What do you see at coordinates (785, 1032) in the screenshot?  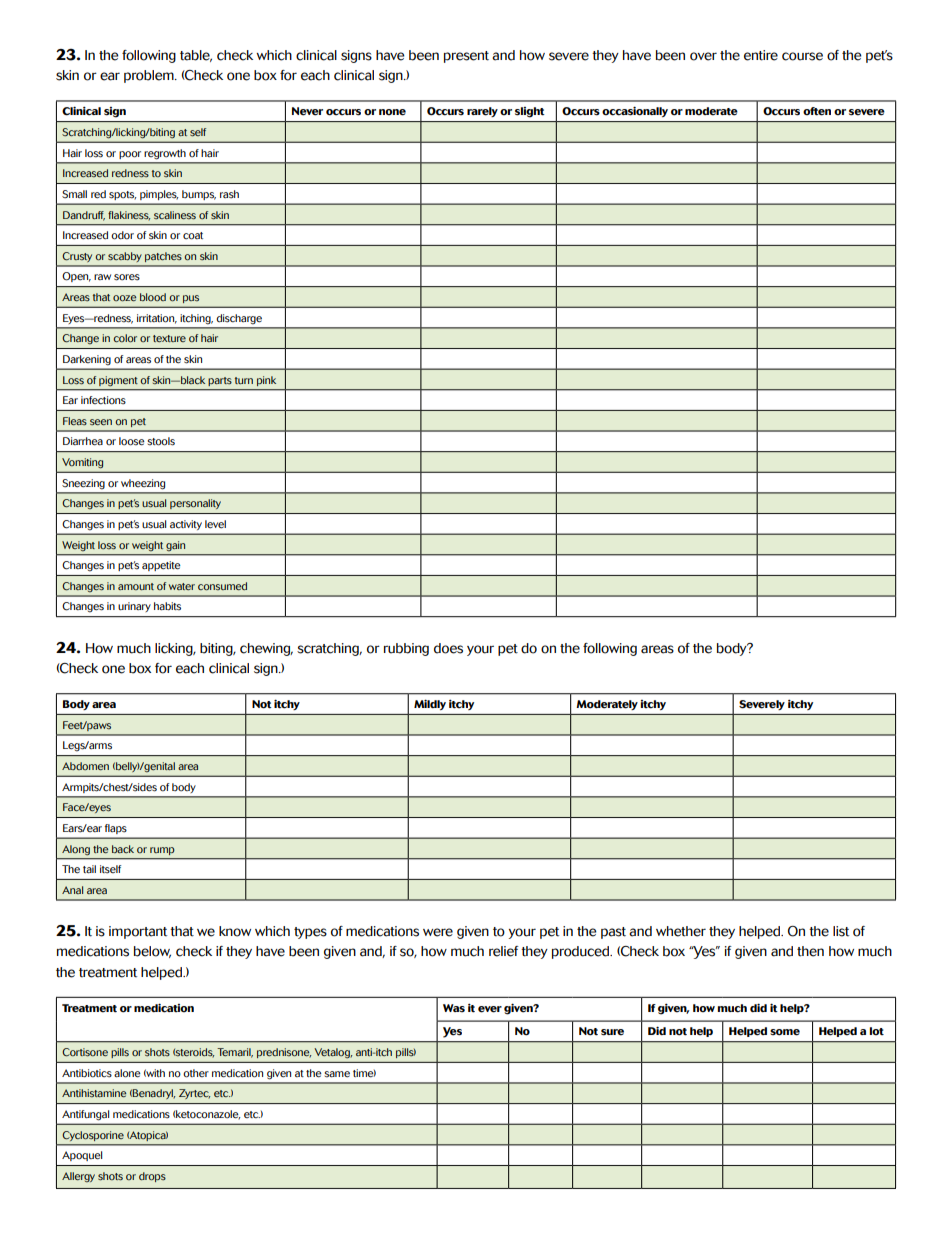 I see `some` at bounding box center [785, 1032].
